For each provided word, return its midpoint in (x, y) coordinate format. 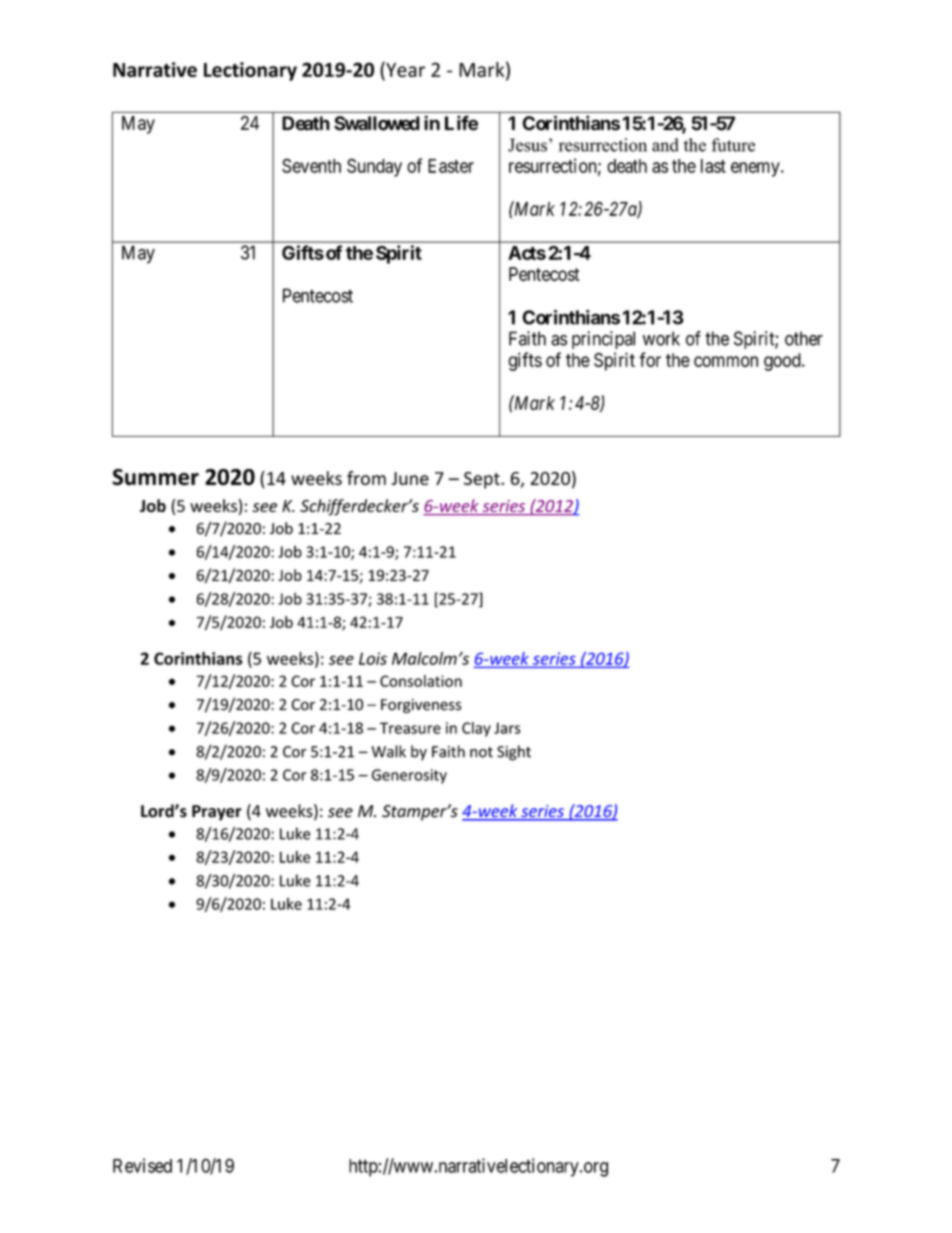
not (481, 752)
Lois (373, 658)
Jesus (527, 145)
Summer (155, 477)
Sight (514, 753)
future (733, 145)
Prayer (217, 813)
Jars (507, 728)
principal (603, 340)
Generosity (409, 776)
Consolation (421, 681)
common (726, 361)
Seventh (311, 166)
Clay (476, 729)
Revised (142, 1165)
